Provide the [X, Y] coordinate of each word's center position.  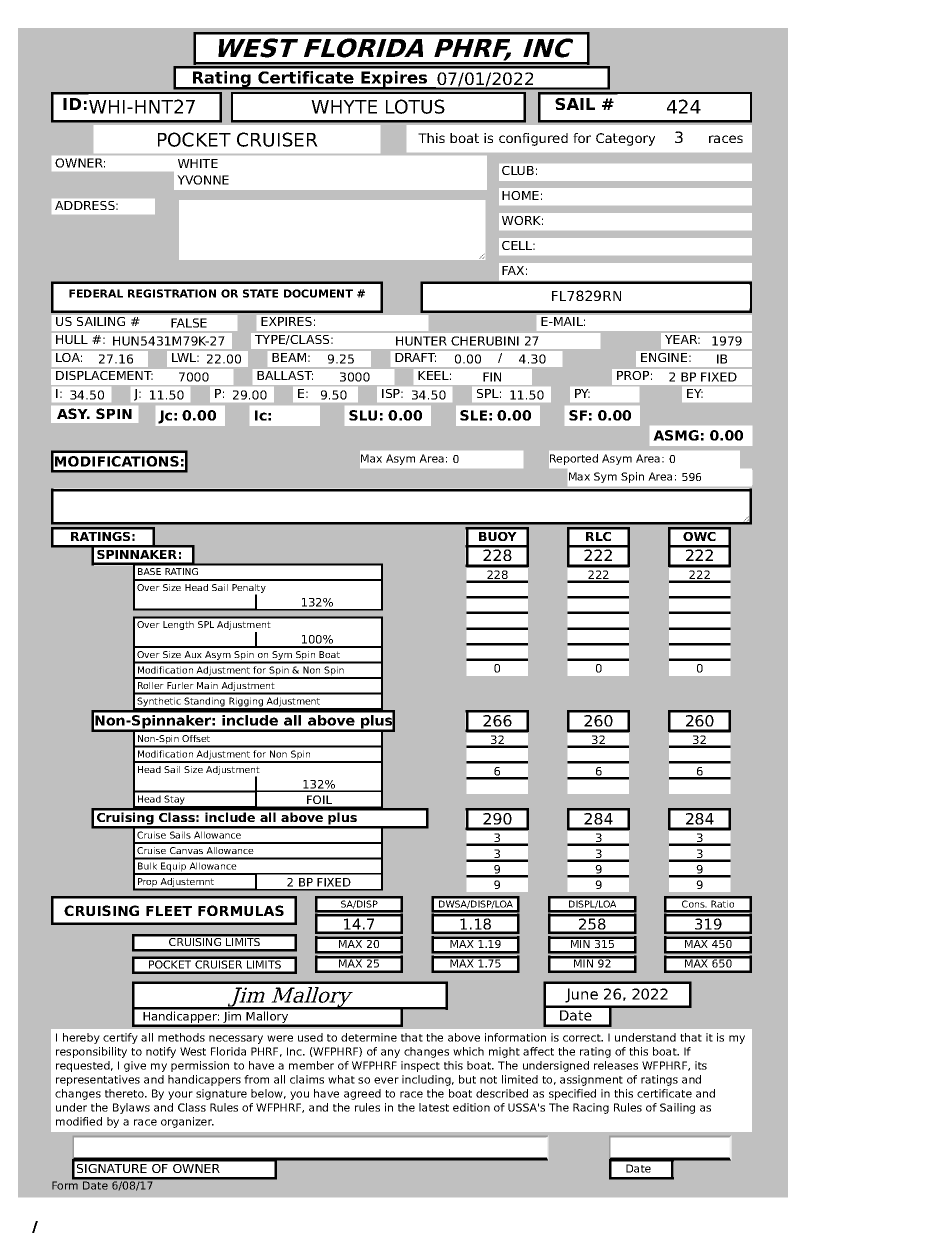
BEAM [289, 356]
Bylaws [131, 1108]
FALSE [189, 323]
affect [538, 1051]
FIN [492, 377]
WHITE [198, 163]
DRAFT [415, 356]
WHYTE [344, 107]
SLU [363, 415]
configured [533, 139]
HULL [72, 338]
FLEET [169, 911]
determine [369, 1037]
